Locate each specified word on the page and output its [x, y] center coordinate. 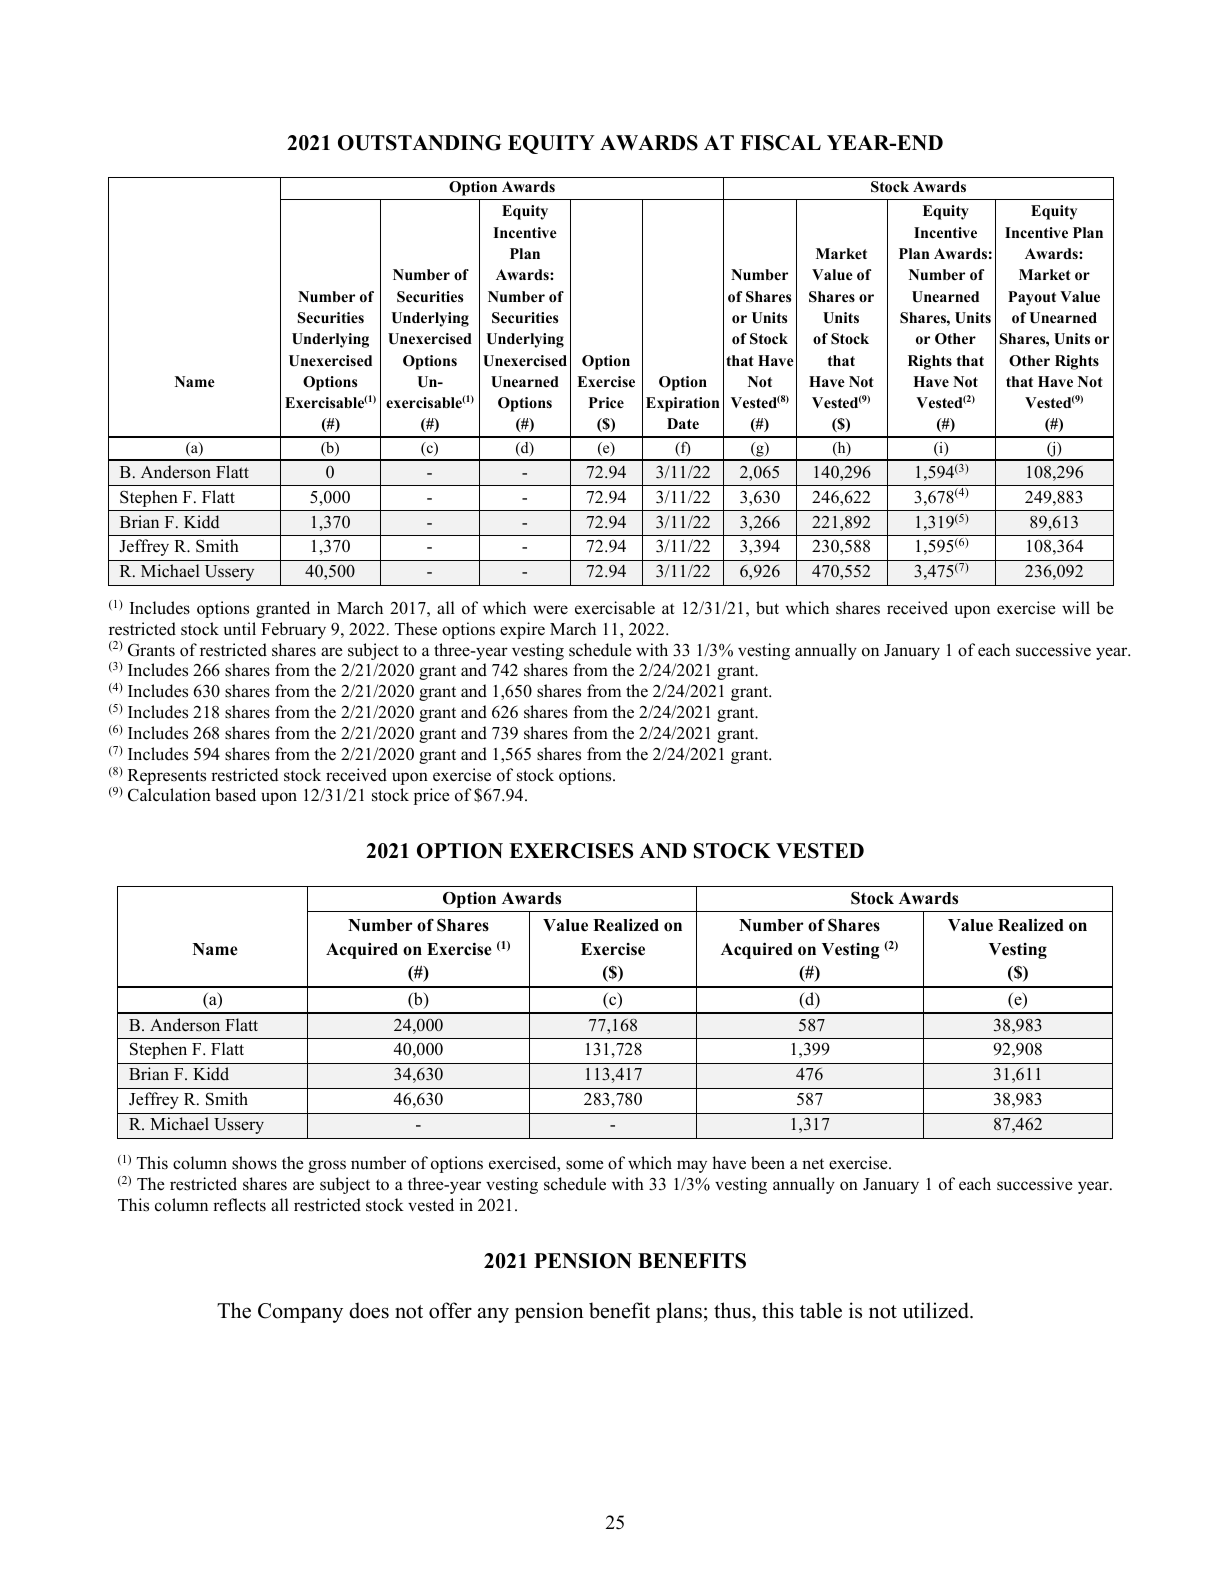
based [235, 795]
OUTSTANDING [419, 143]
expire [522, 630]
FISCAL [780, 143]
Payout [1032, 298]
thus [733, 1312]
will [1076, 607]
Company [300, 1313]
